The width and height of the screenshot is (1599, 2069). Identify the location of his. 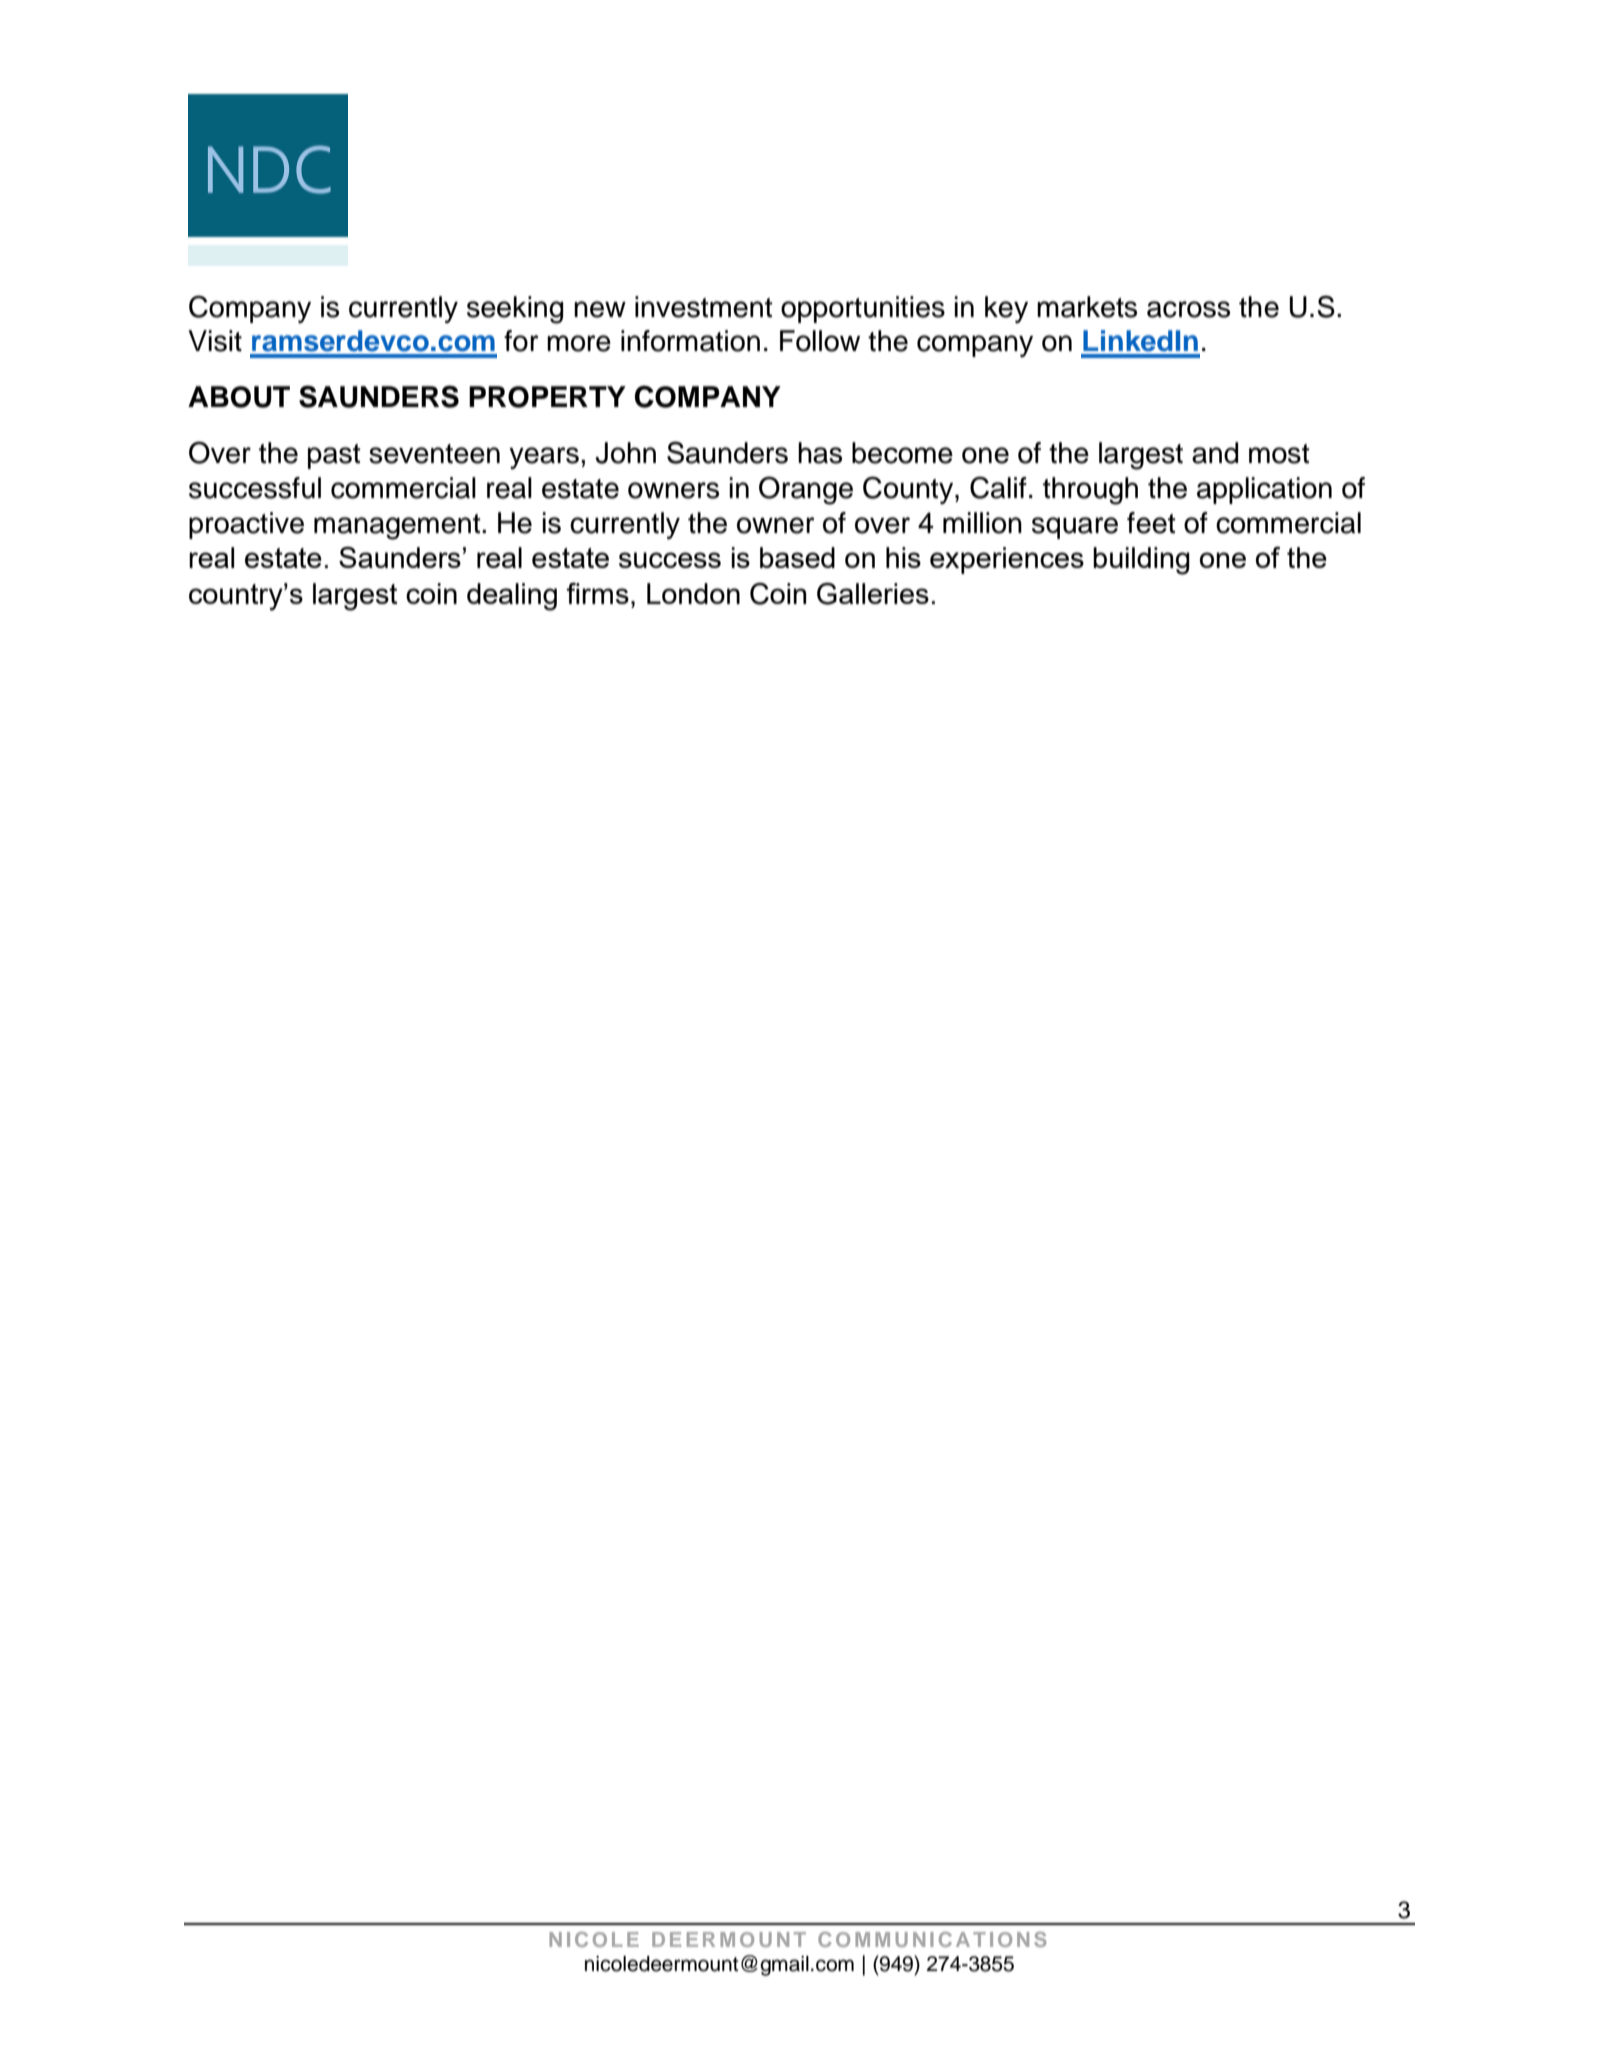
(903, 557).
